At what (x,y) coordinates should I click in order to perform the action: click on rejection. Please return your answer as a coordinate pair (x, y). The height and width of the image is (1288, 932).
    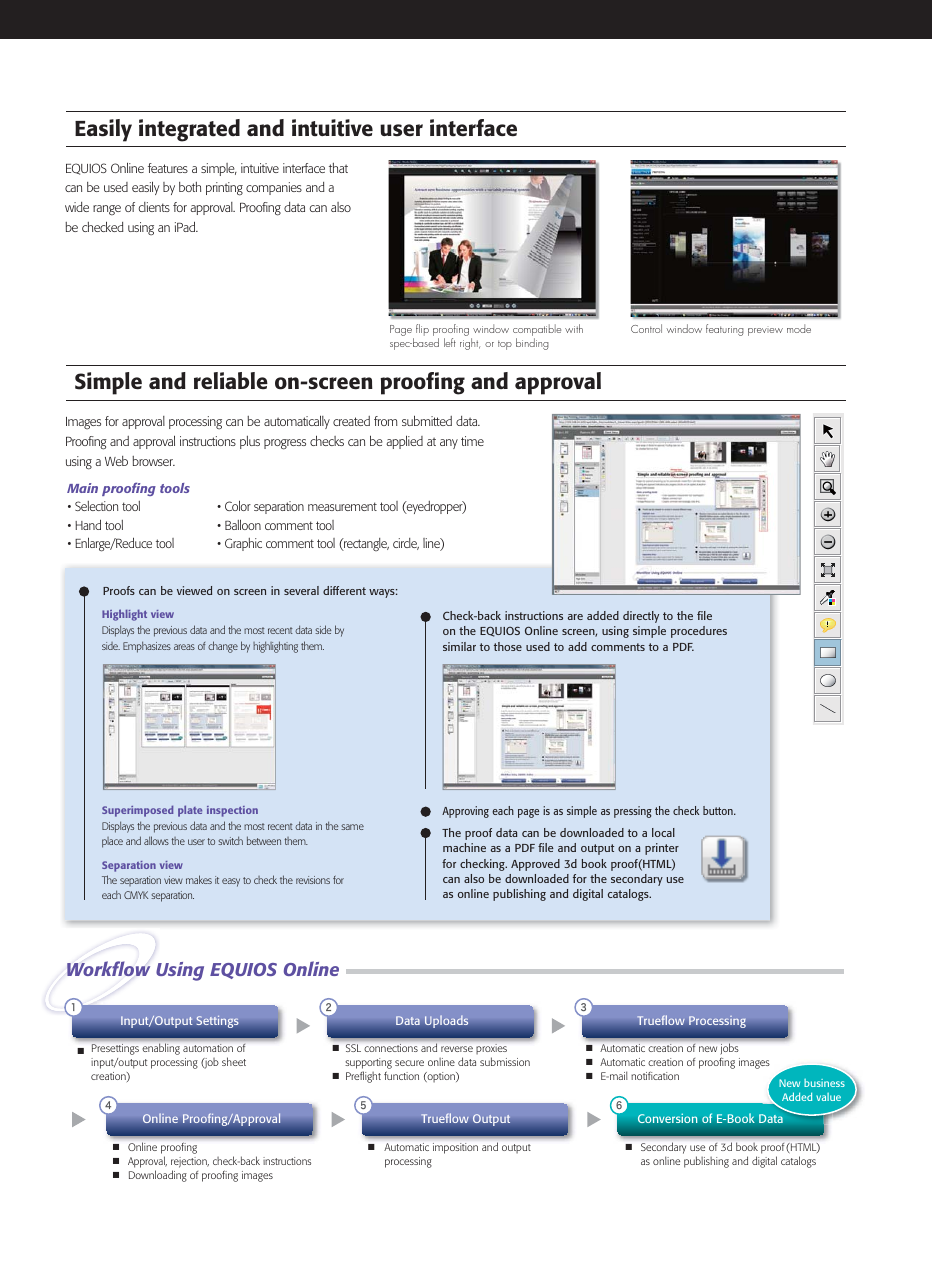
    Looking at the image, I should click on (190, 1162).
